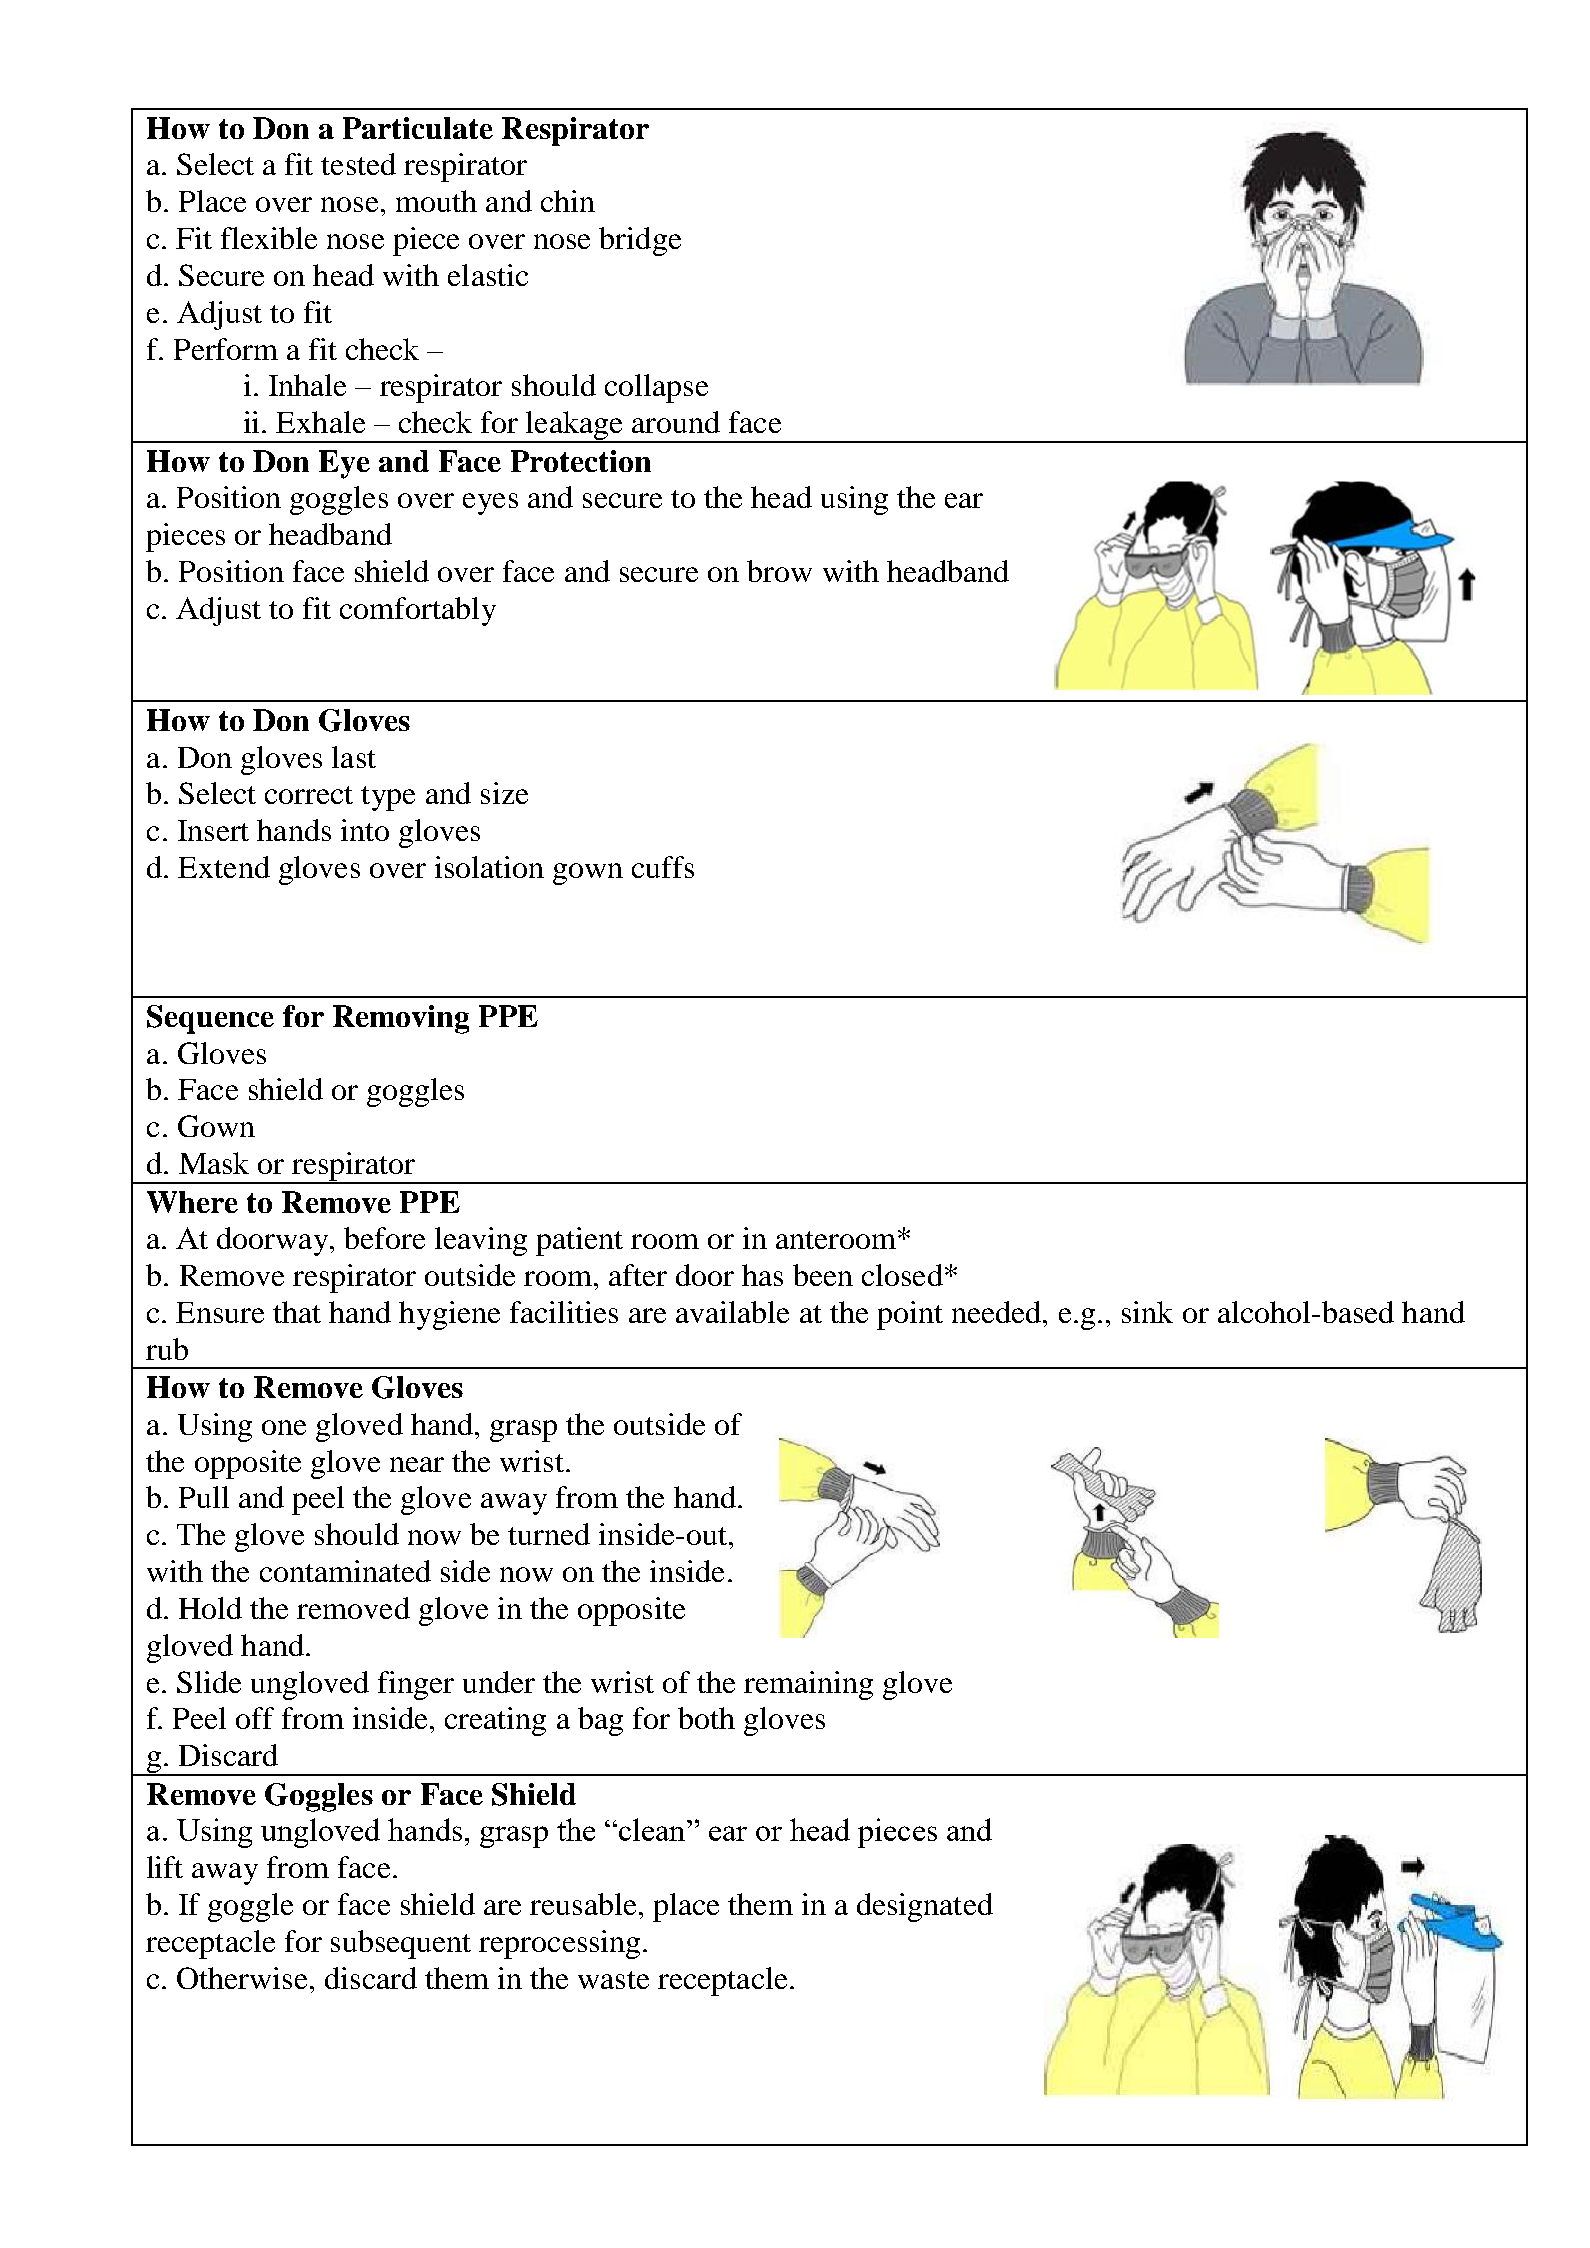 Image resolution: width=1590 pixels, height=2248 pixels. Describe the element at coordinates (242, 1978) in the image. I see `Otherwise` at that location.
